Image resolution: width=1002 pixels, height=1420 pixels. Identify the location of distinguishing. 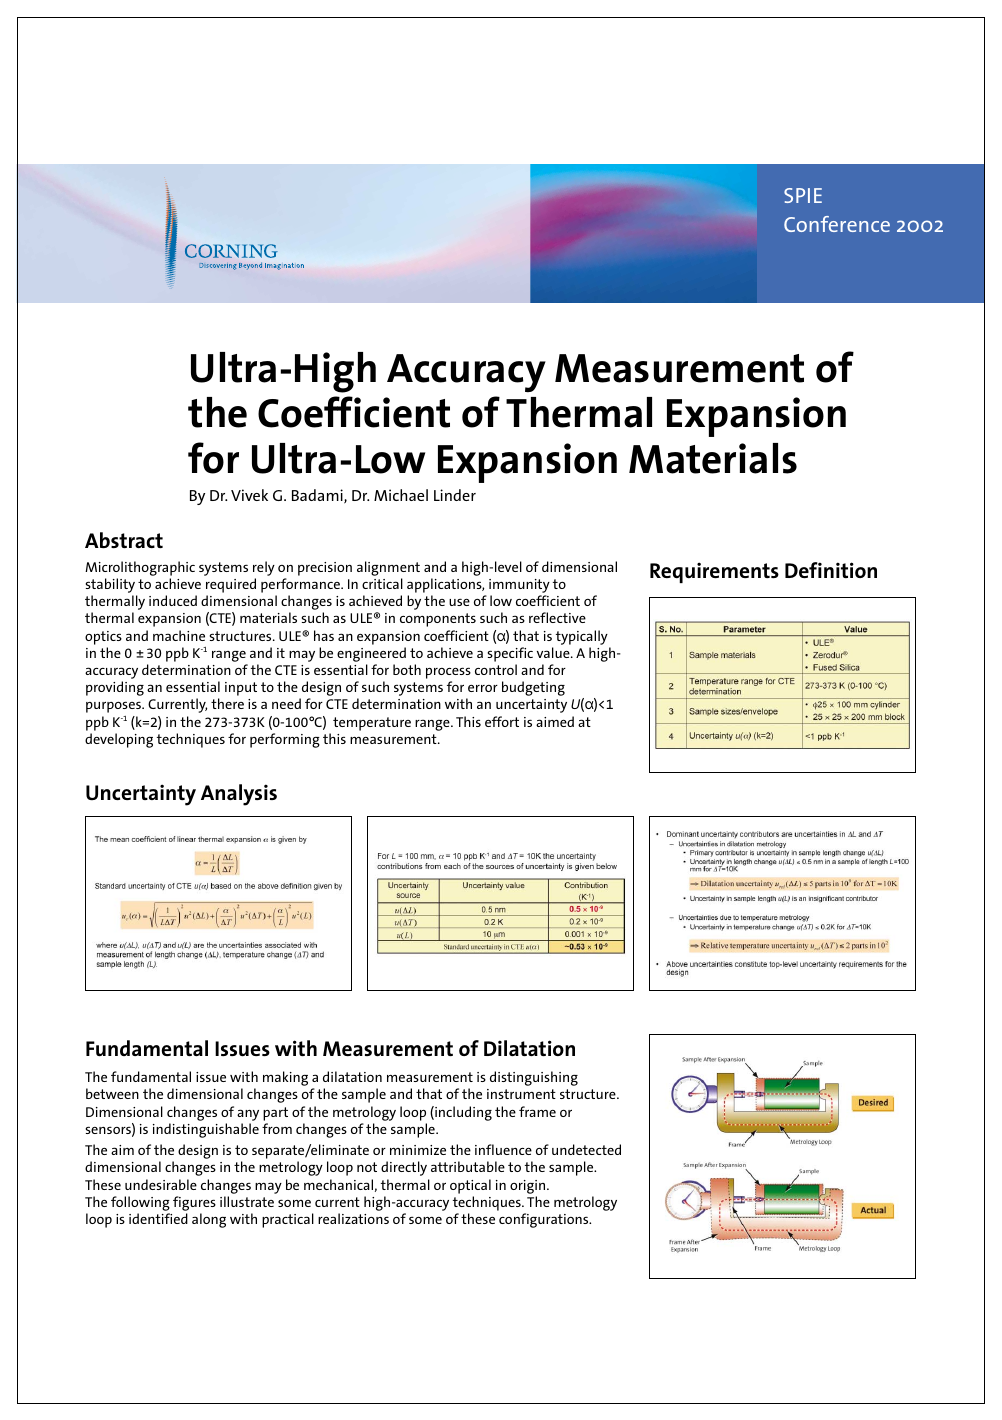
(534, 1078).
